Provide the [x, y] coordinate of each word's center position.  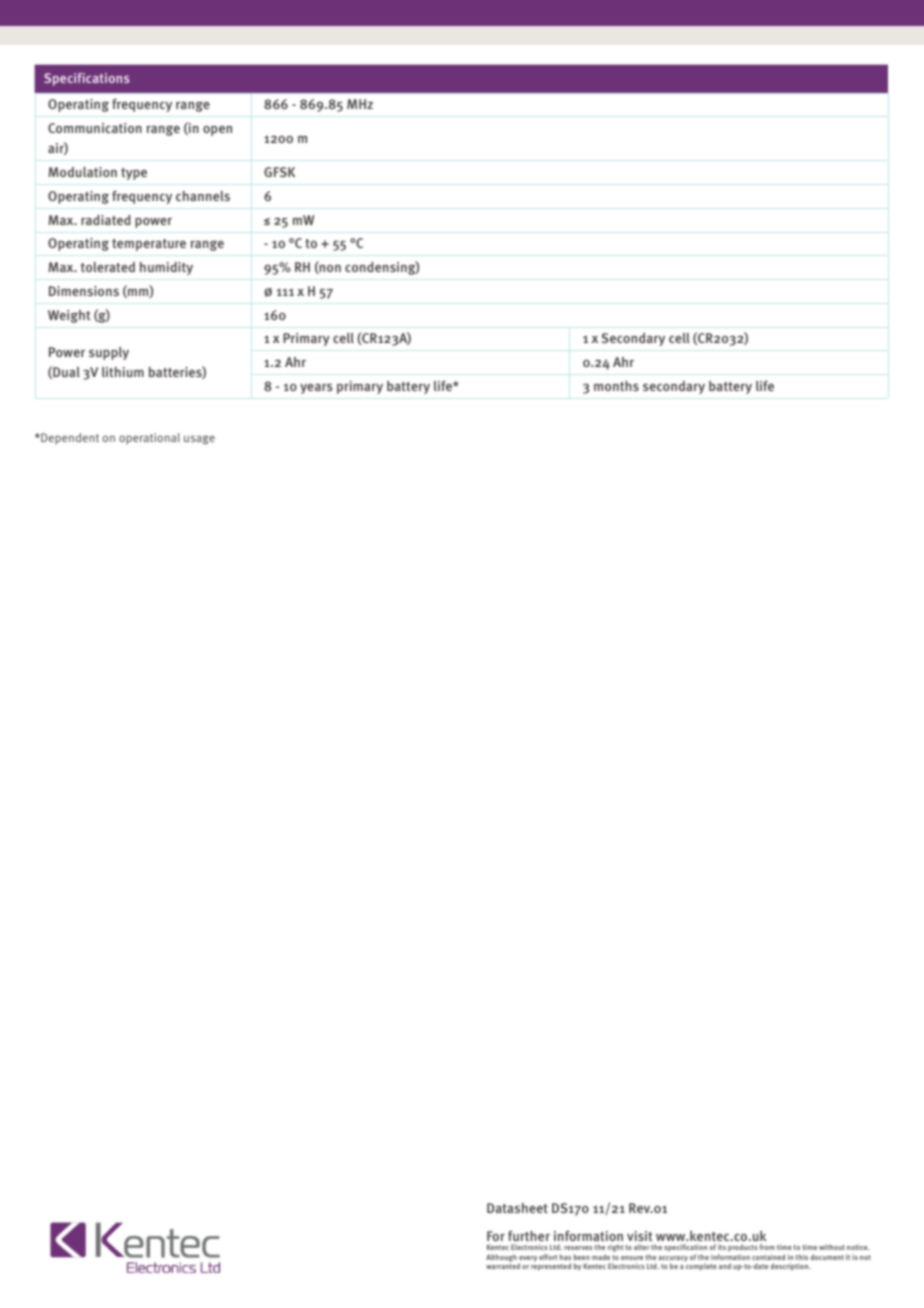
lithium [123, 372]
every [528, 1260]
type [134, 174]
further [529, 1236]
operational [149, 439]
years [316, 388]
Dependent [69, 439]
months [616, 386]
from [767, 1247]
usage [199, 440]
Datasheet [517, 1208]
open [217, 131]
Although [501, 1258]
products [743, 1249]
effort [548, 1257]
